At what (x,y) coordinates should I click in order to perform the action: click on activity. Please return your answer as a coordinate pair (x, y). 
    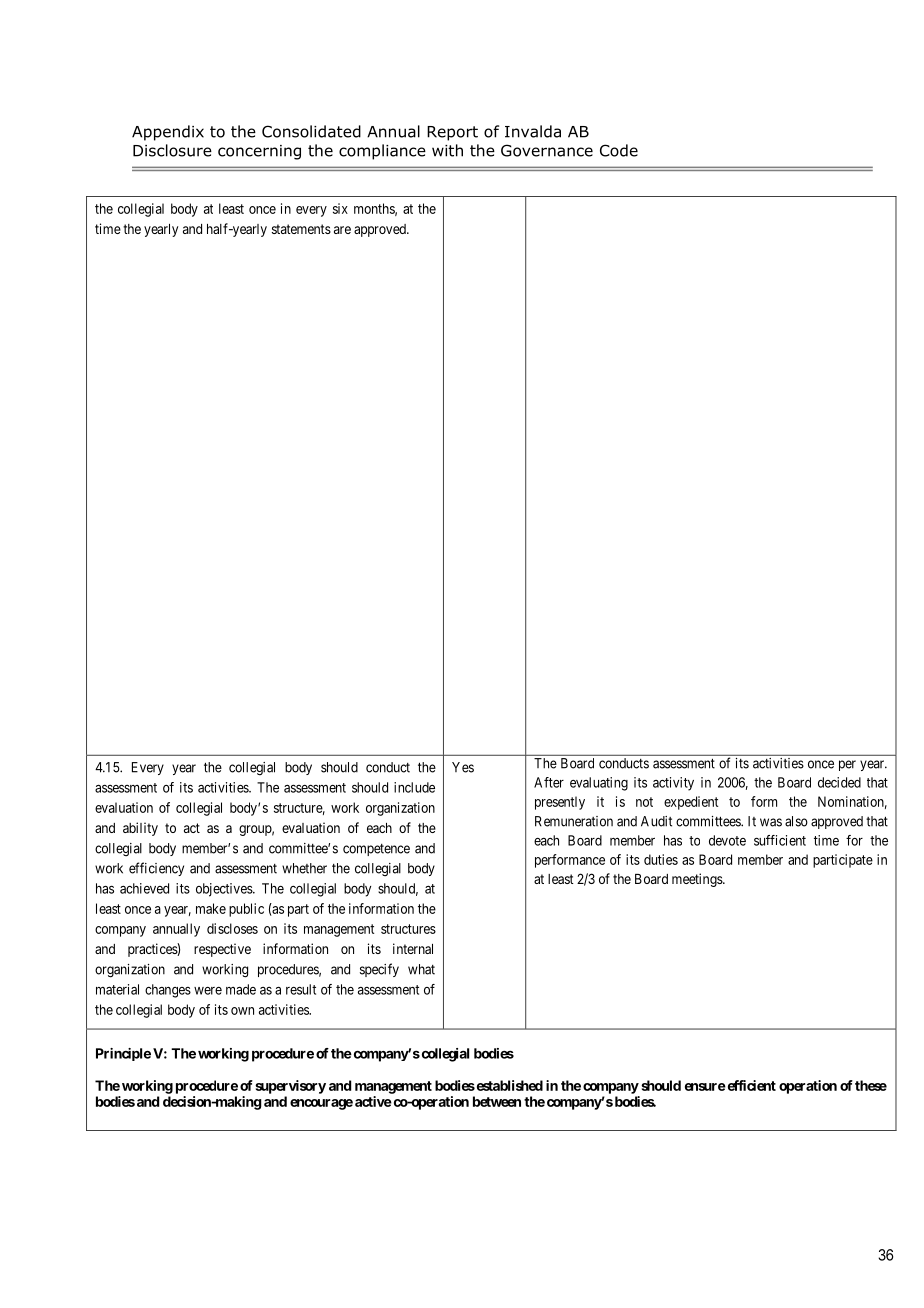
    Looking at the image, I should click on (673, 784).
